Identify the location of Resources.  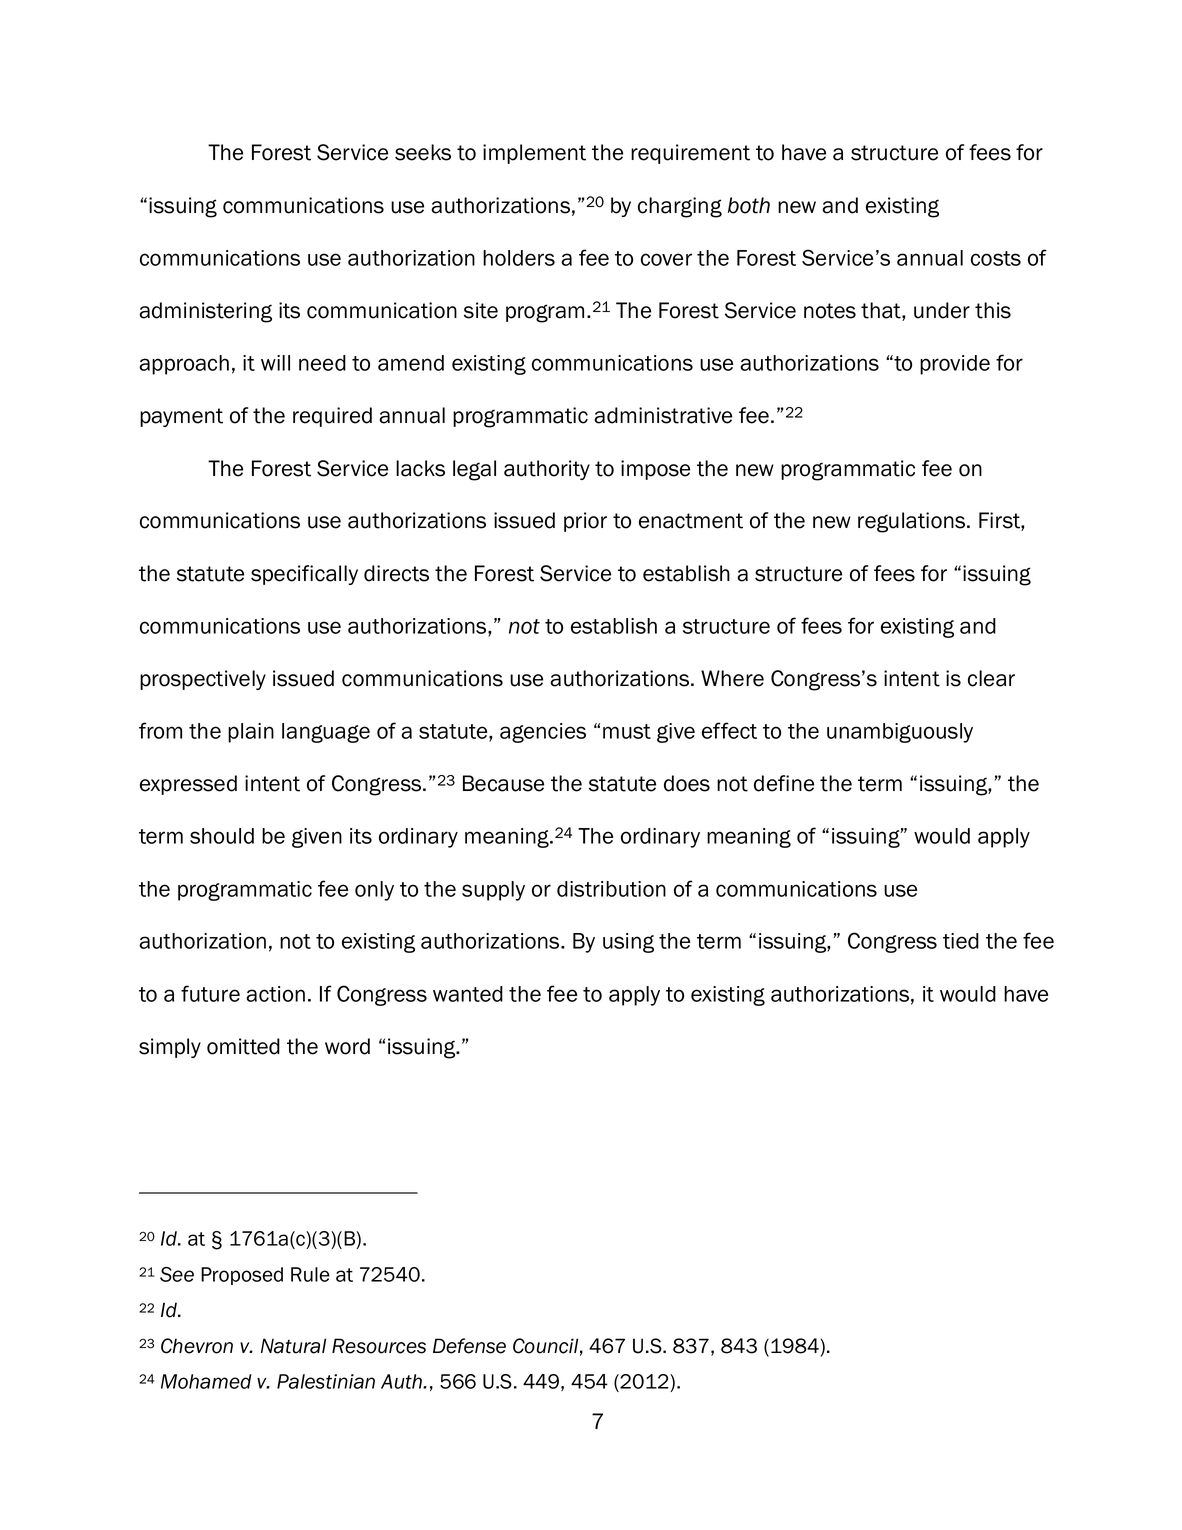
(379, 1346).
